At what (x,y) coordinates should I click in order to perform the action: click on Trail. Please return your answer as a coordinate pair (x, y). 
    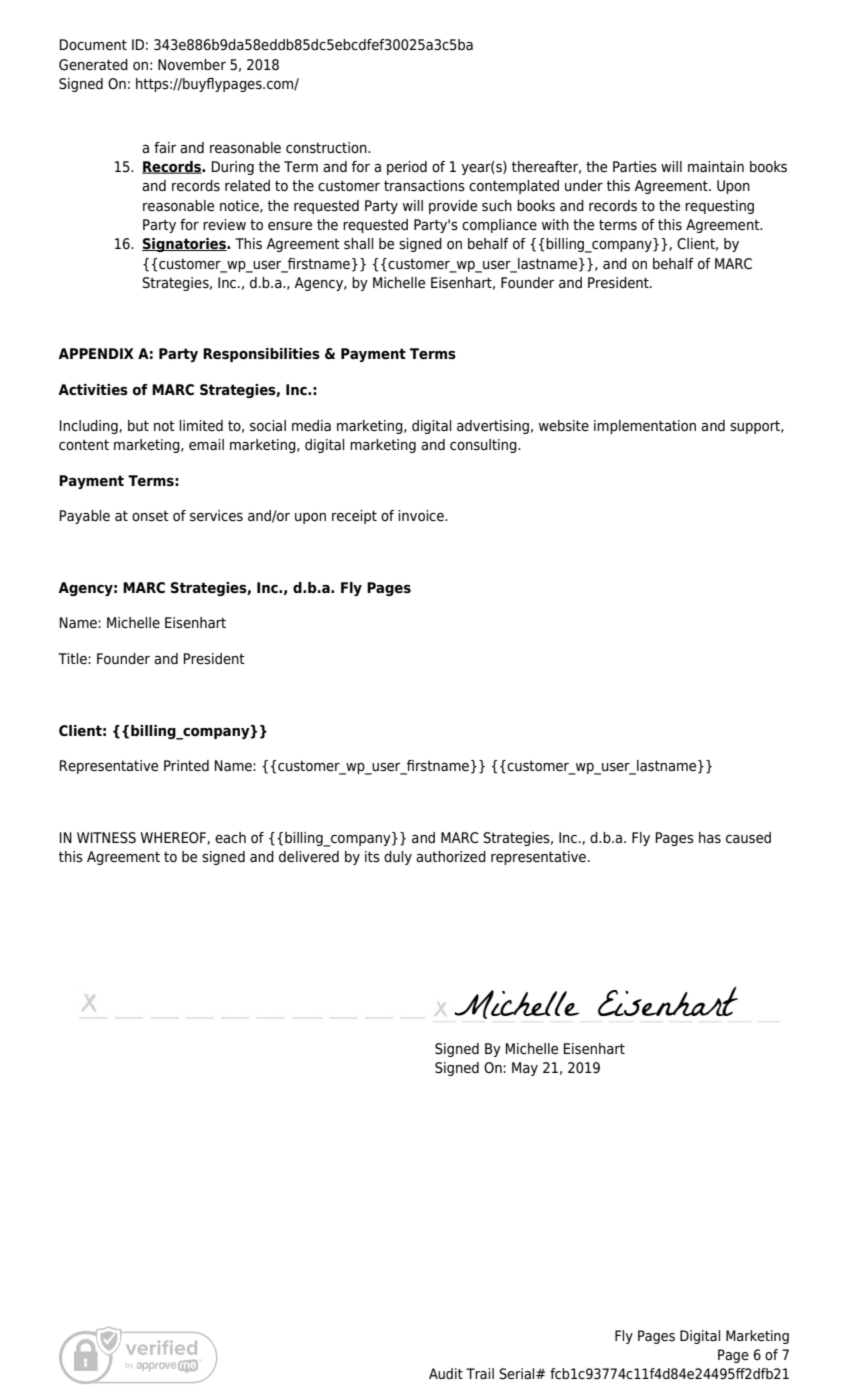
    Looking at the image, I should click on (480, 1373).
